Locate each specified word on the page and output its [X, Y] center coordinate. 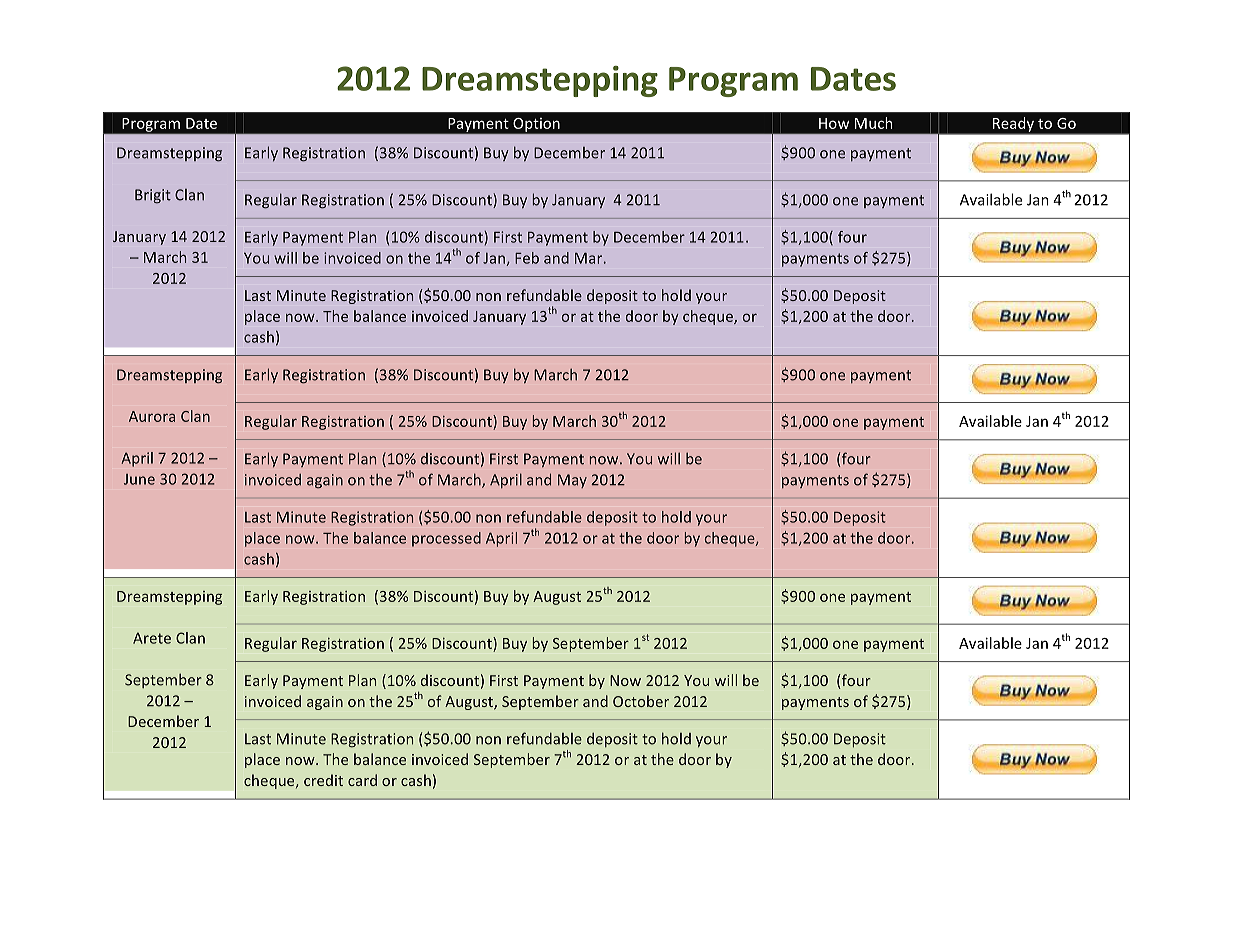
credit [323, 780]
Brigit [153, 196]
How [834, 123]
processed [446, 539]
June [139, 479]
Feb [527, 258]
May [572, 481]
